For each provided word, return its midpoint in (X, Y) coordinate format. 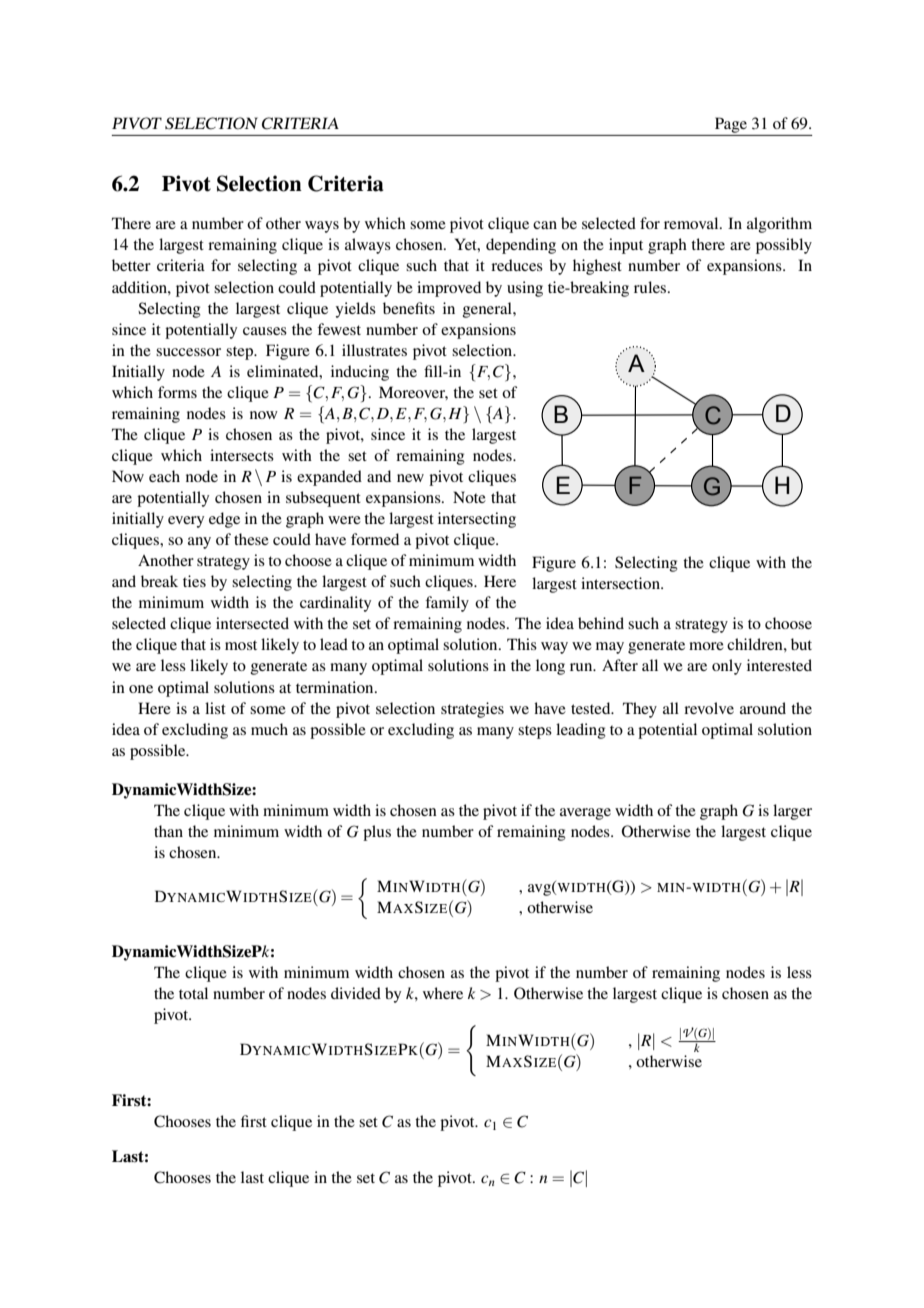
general (488, 310)
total (193, 993)
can (545, 225)
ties (194, 581)
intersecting (477, 520)
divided (356, 993)
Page (731, 125)
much (269, 729)
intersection (621, 583)
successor (188, 352)
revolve (709, 708)
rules (651, 287)
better (131, 265)
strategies (472, 710)
